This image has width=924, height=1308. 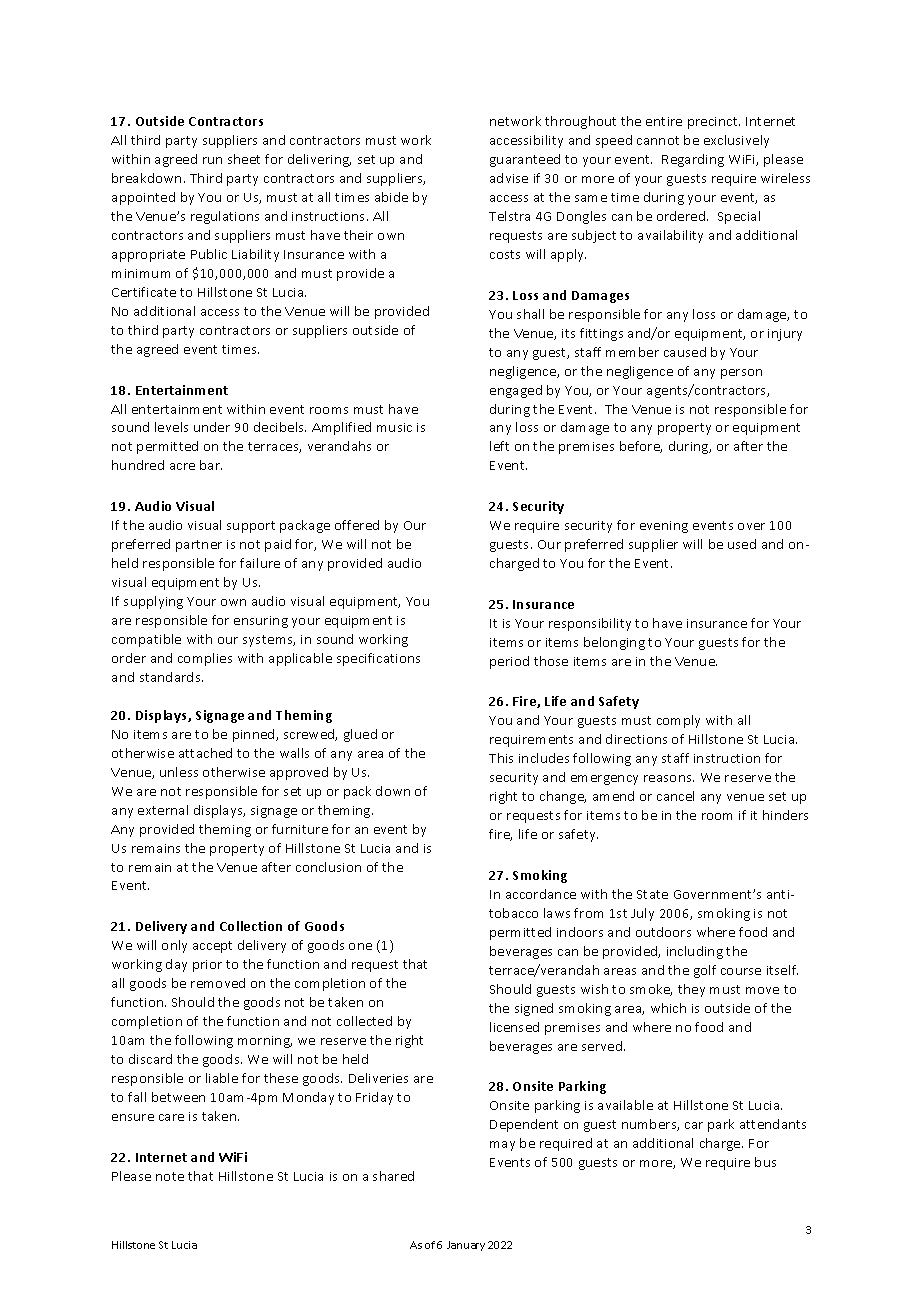 What do you see at coordinates (170, 1176) in the image?
I see `note` at bounding box center [170, 1176].
